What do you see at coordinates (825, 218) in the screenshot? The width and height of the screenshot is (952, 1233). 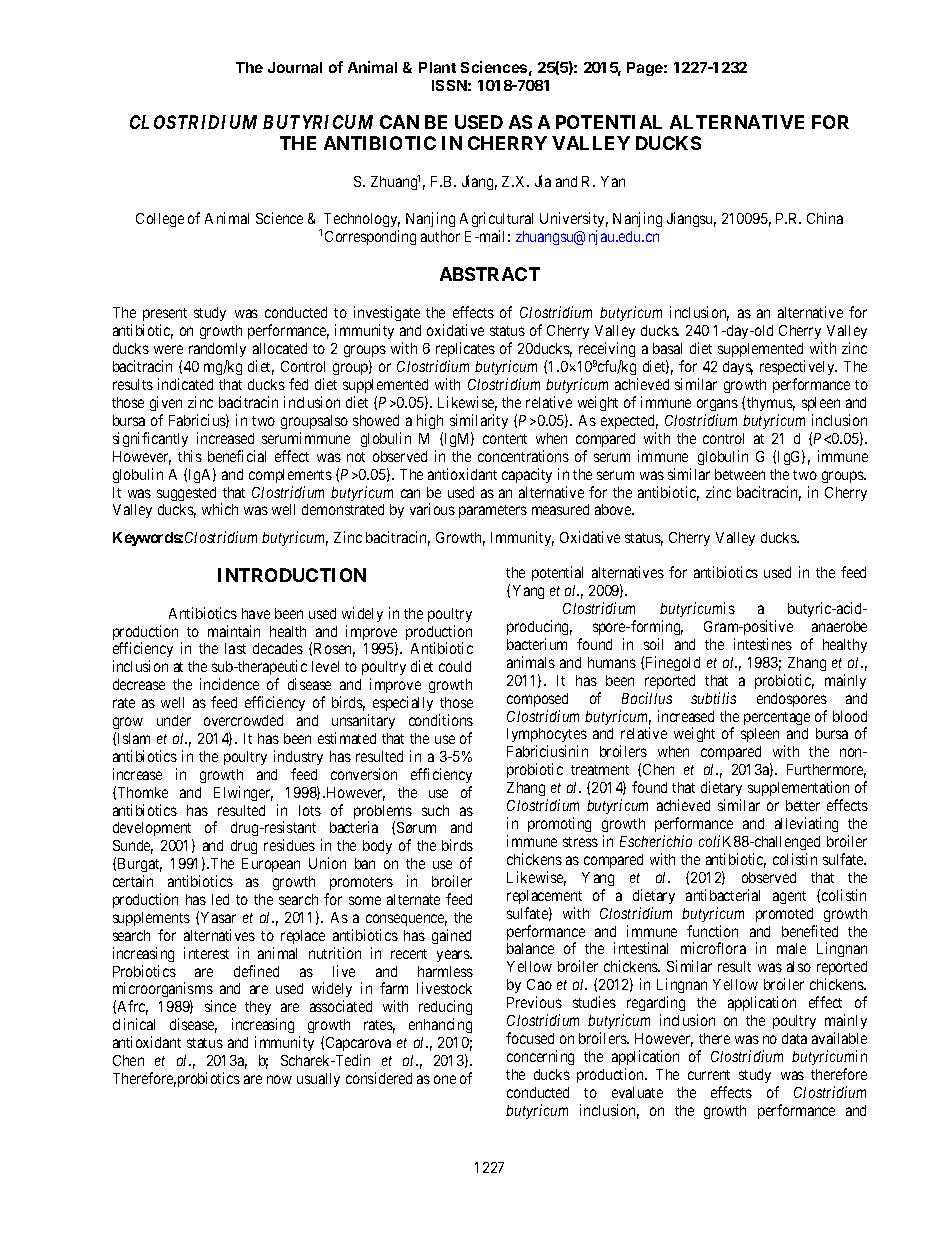 I see `China` at bounding box center [825, 218].
